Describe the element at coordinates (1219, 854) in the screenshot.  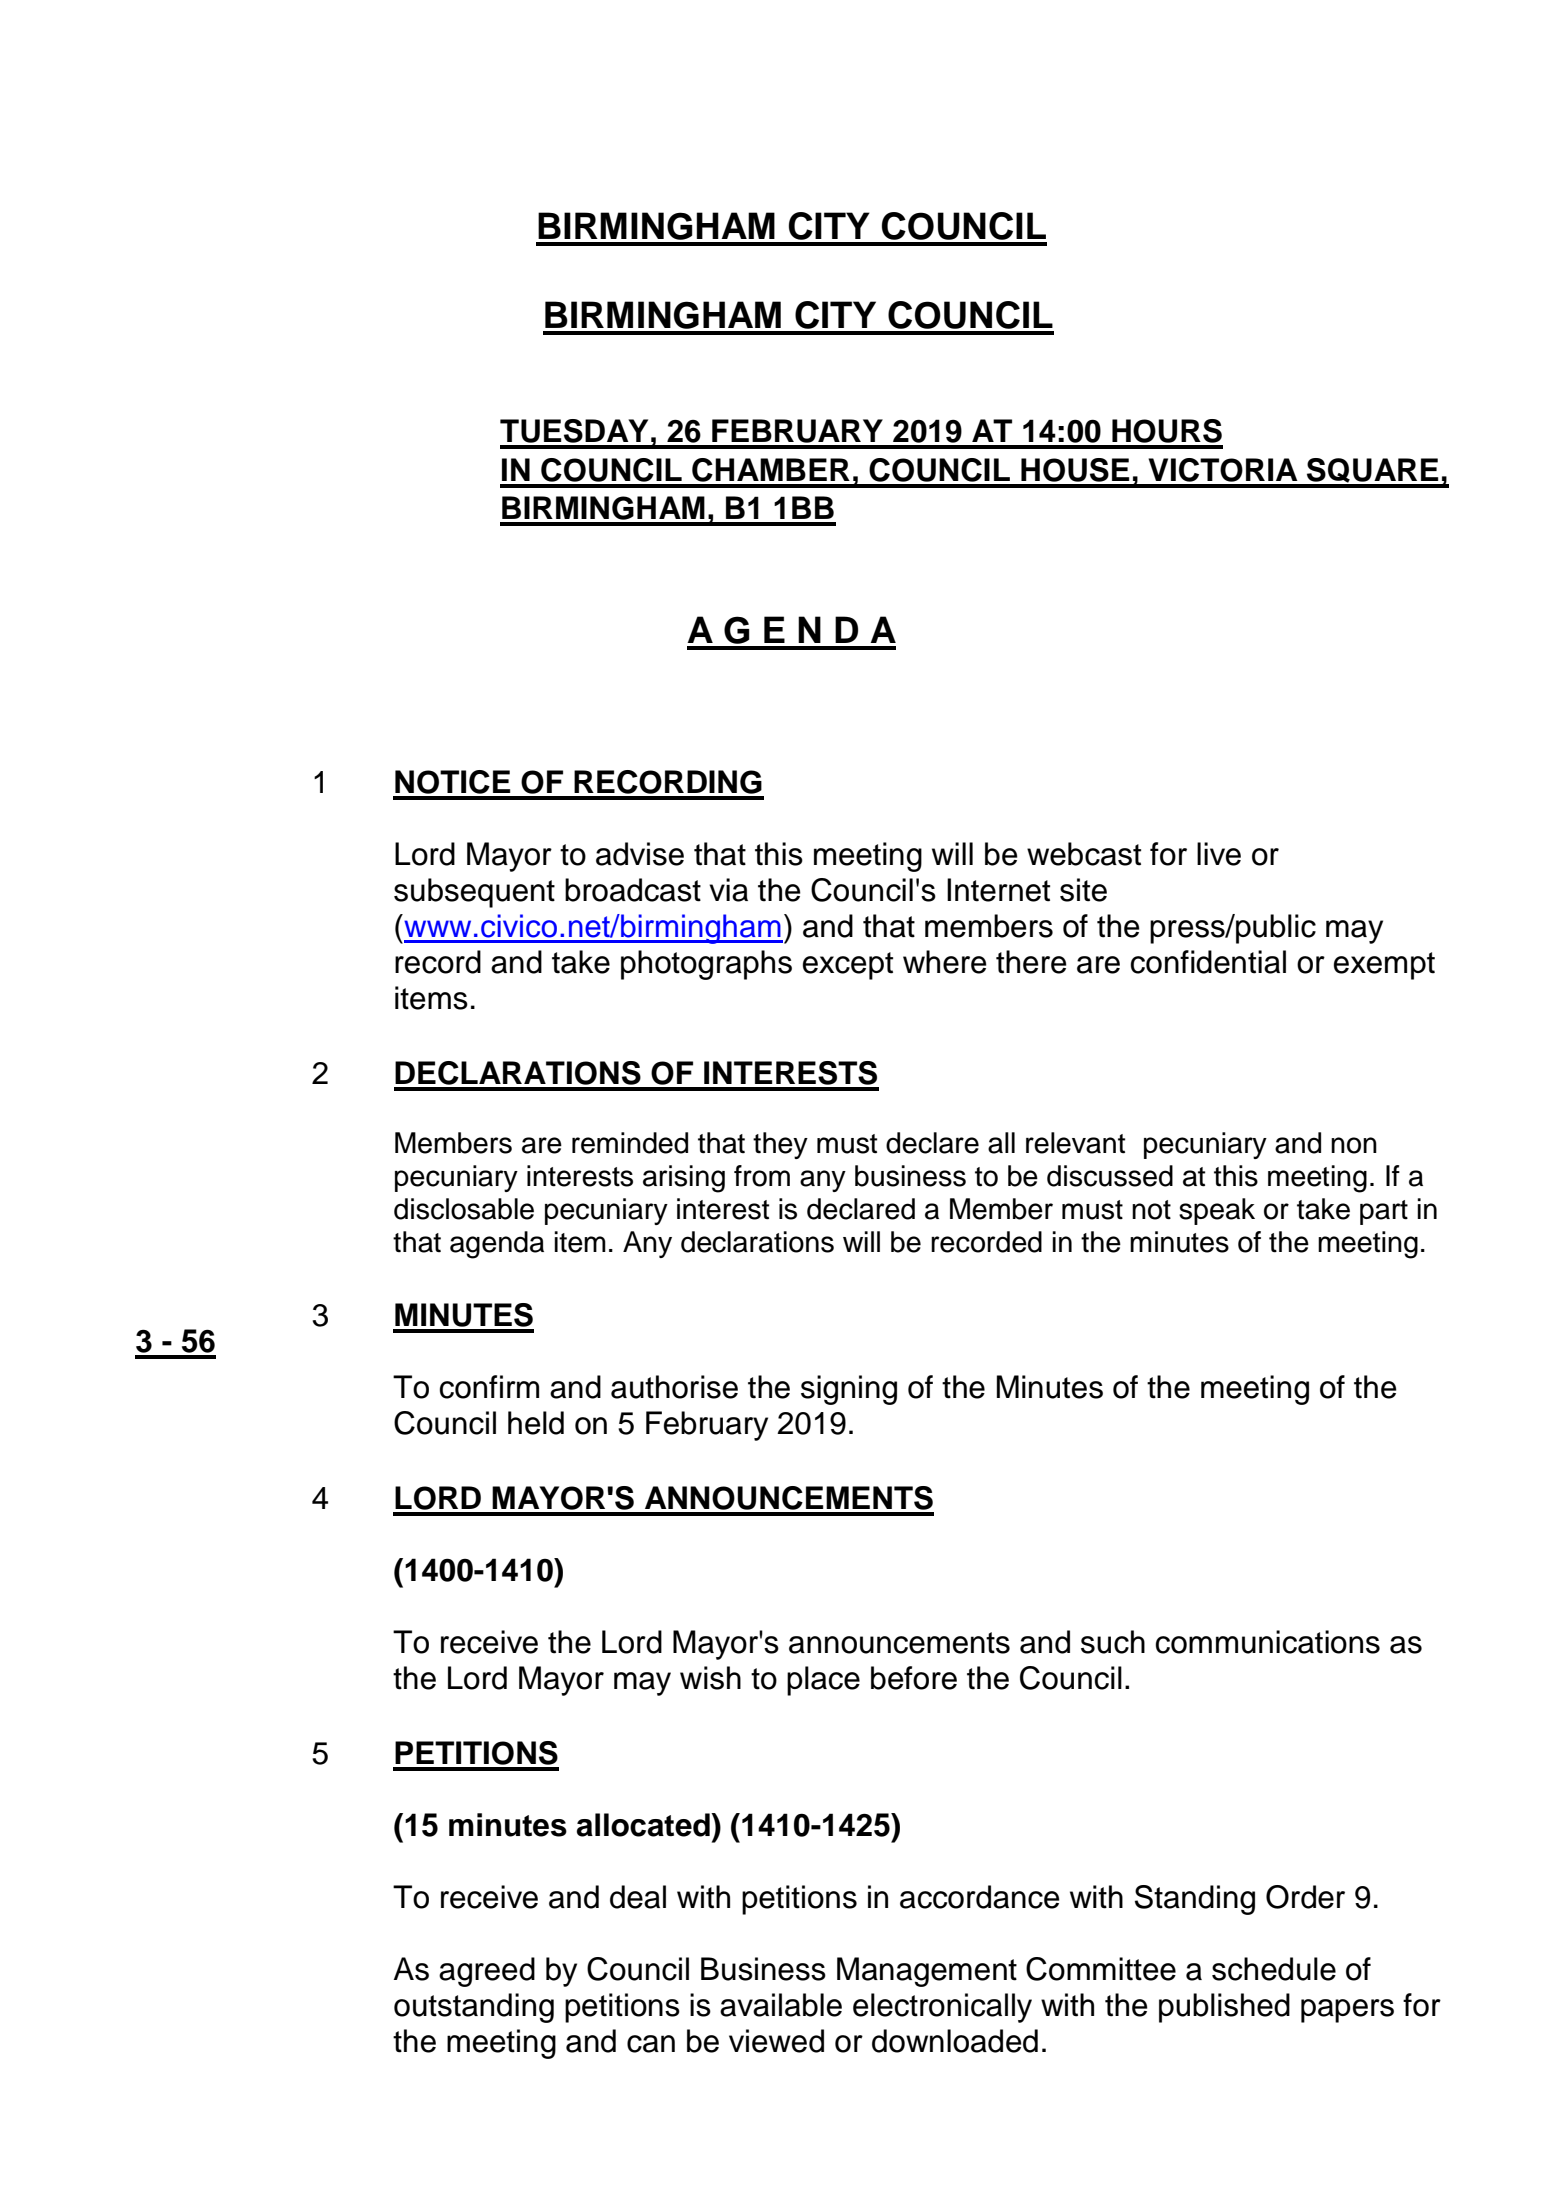
I see `live` at that location.
